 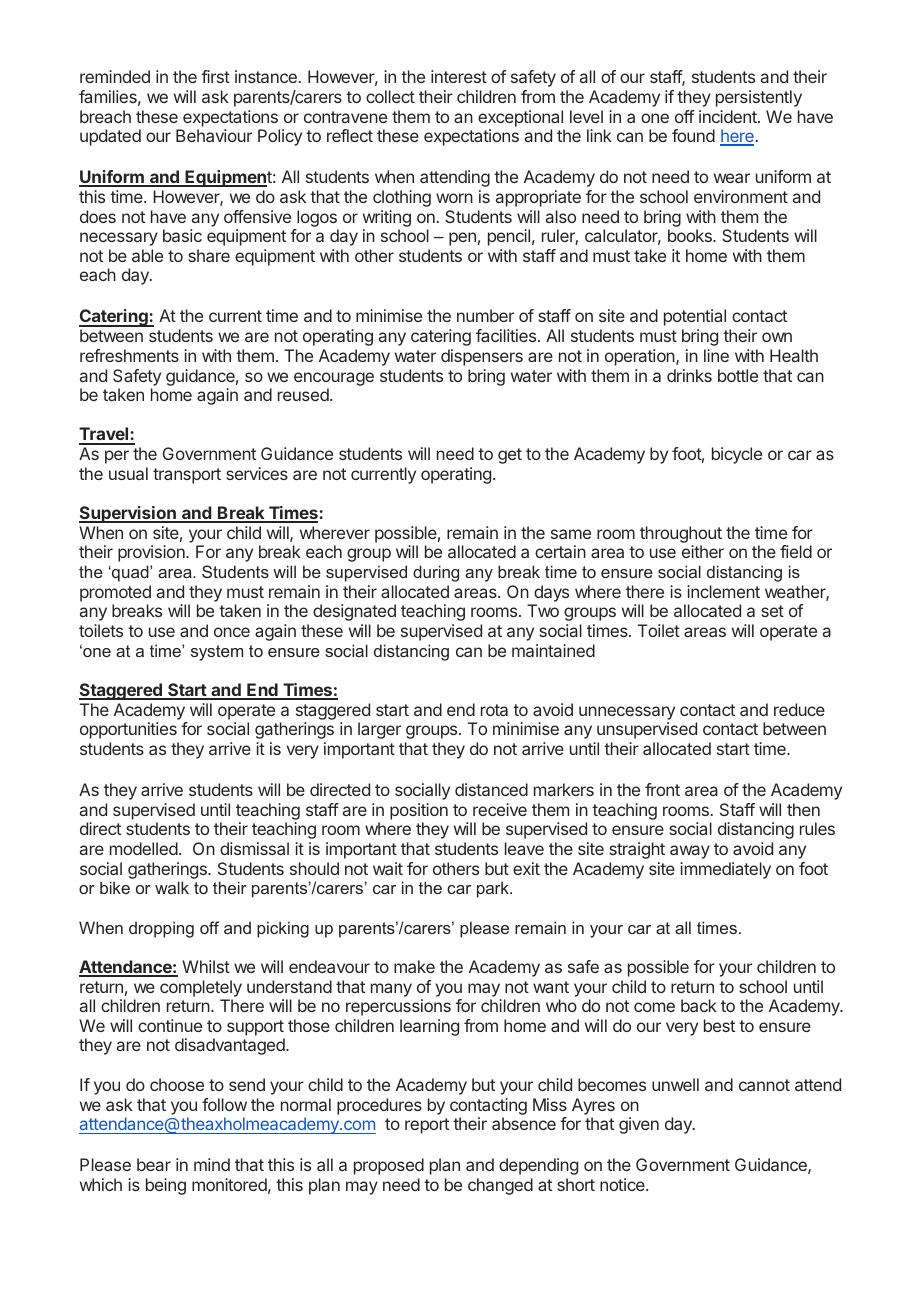 What do you see at coordinates (217, 653) in the screenshot?
I see `system` at bounding box center [217, 653].
